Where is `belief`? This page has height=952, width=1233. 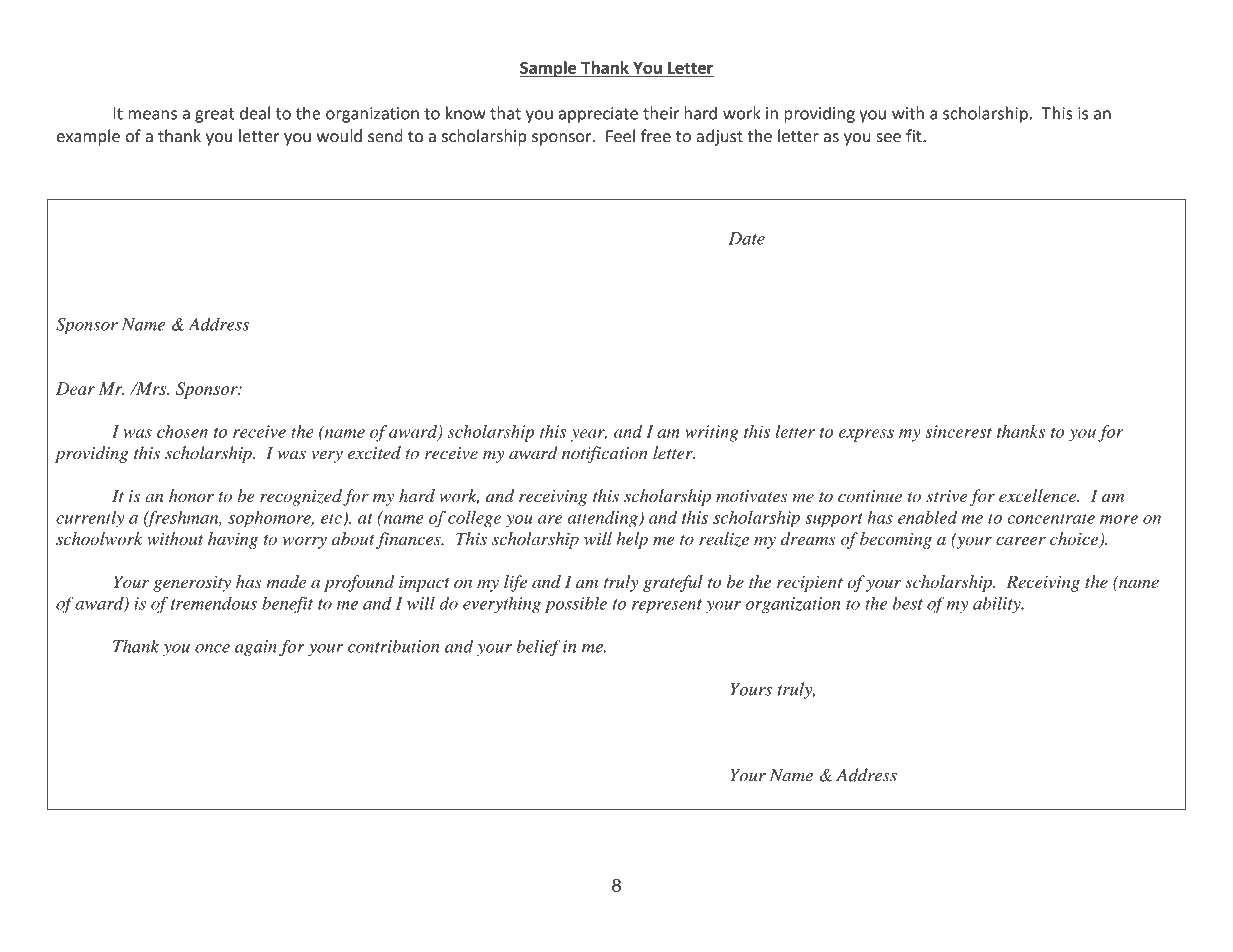
belief is located at coordinates (539, 647).
